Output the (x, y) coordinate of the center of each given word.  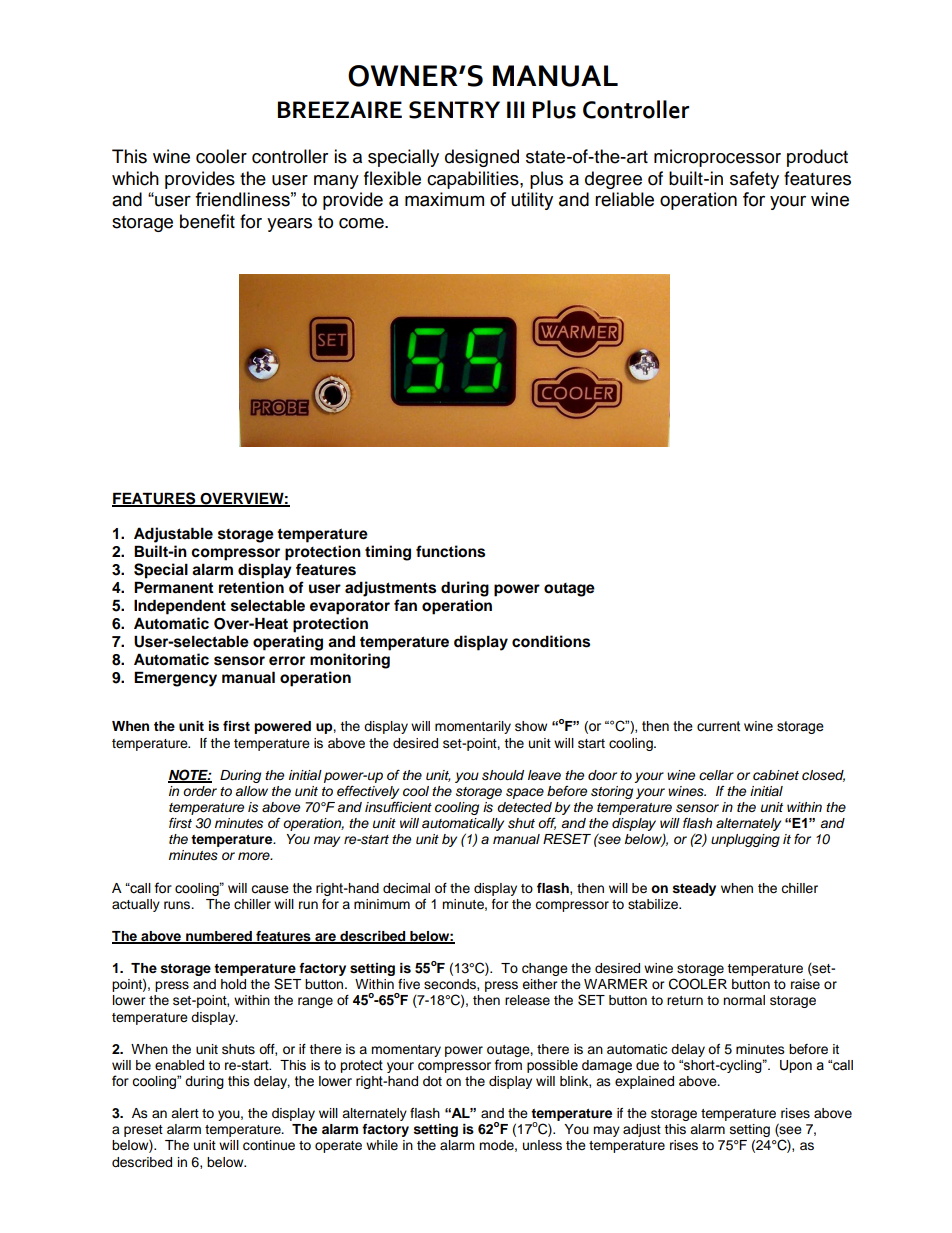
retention (251, 587)
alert (185, 1113)
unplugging (745, 840)
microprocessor (717, 158)
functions (450, 551)
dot (432, 1081)
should (503, 775)
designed (482, 158)
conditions (551, 641)
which (135, 178)
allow (251, 791)
